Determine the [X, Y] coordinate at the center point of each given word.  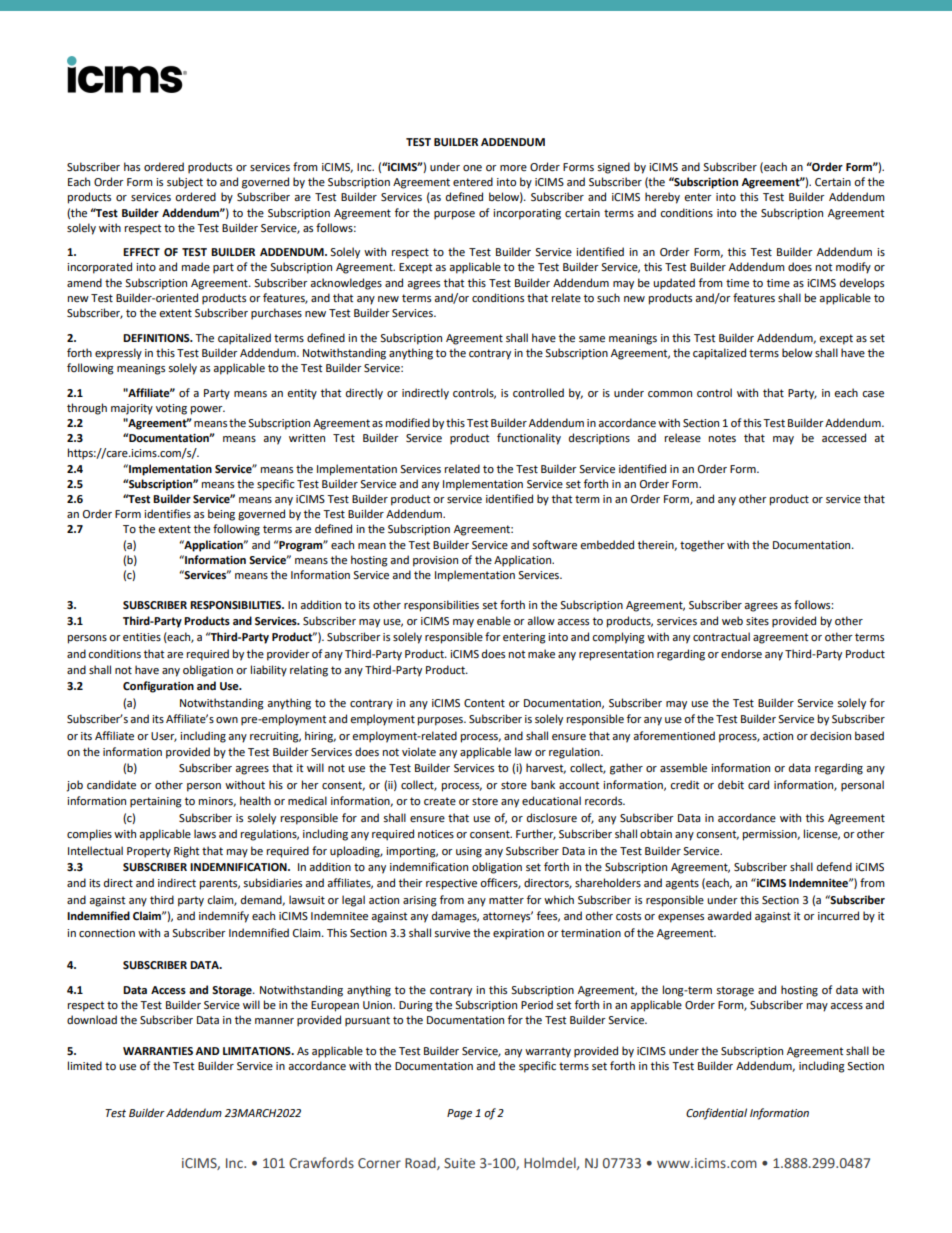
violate [419, 752]
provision [435, 561]
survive [452, 933]
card [758, 784]
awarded [729, 916]
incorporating [527, 214]
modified [408, 423]
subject [185, 183]
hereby [662, 198]
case [873, 394]
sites [757, 621]
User [164, 737]
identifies [167, 514]
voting [171, 409]
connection [107, 933]
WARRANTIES [158, 1051]
